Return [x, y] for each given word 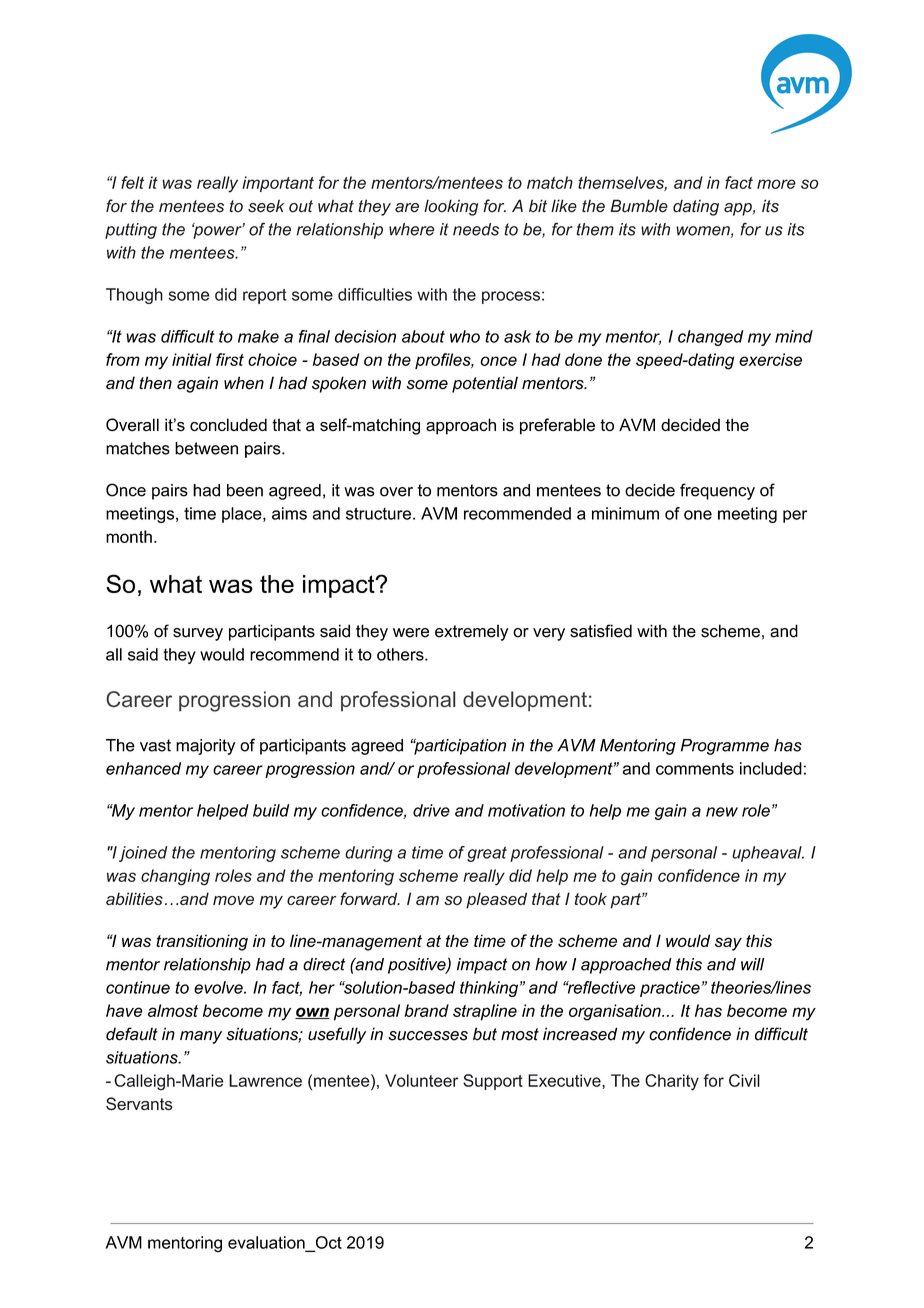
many [201, 1037]
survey [198, 634]
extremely [471, 632]
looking [451, 207]
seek [266, 206]
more [776, 184]
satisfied [601, 631]
